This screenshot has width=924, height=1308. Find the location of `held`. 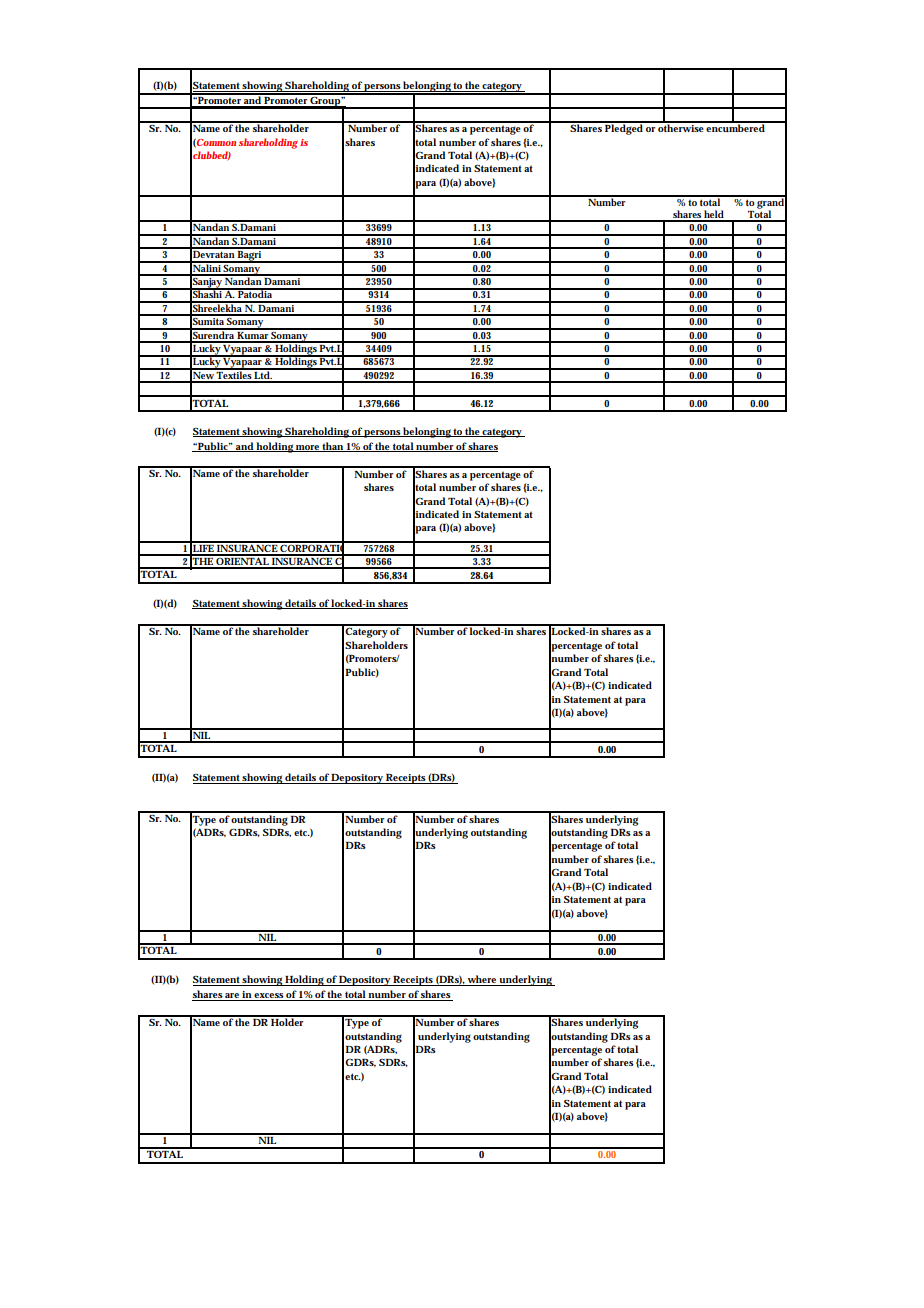

held is located at coordinates (714, 215).
